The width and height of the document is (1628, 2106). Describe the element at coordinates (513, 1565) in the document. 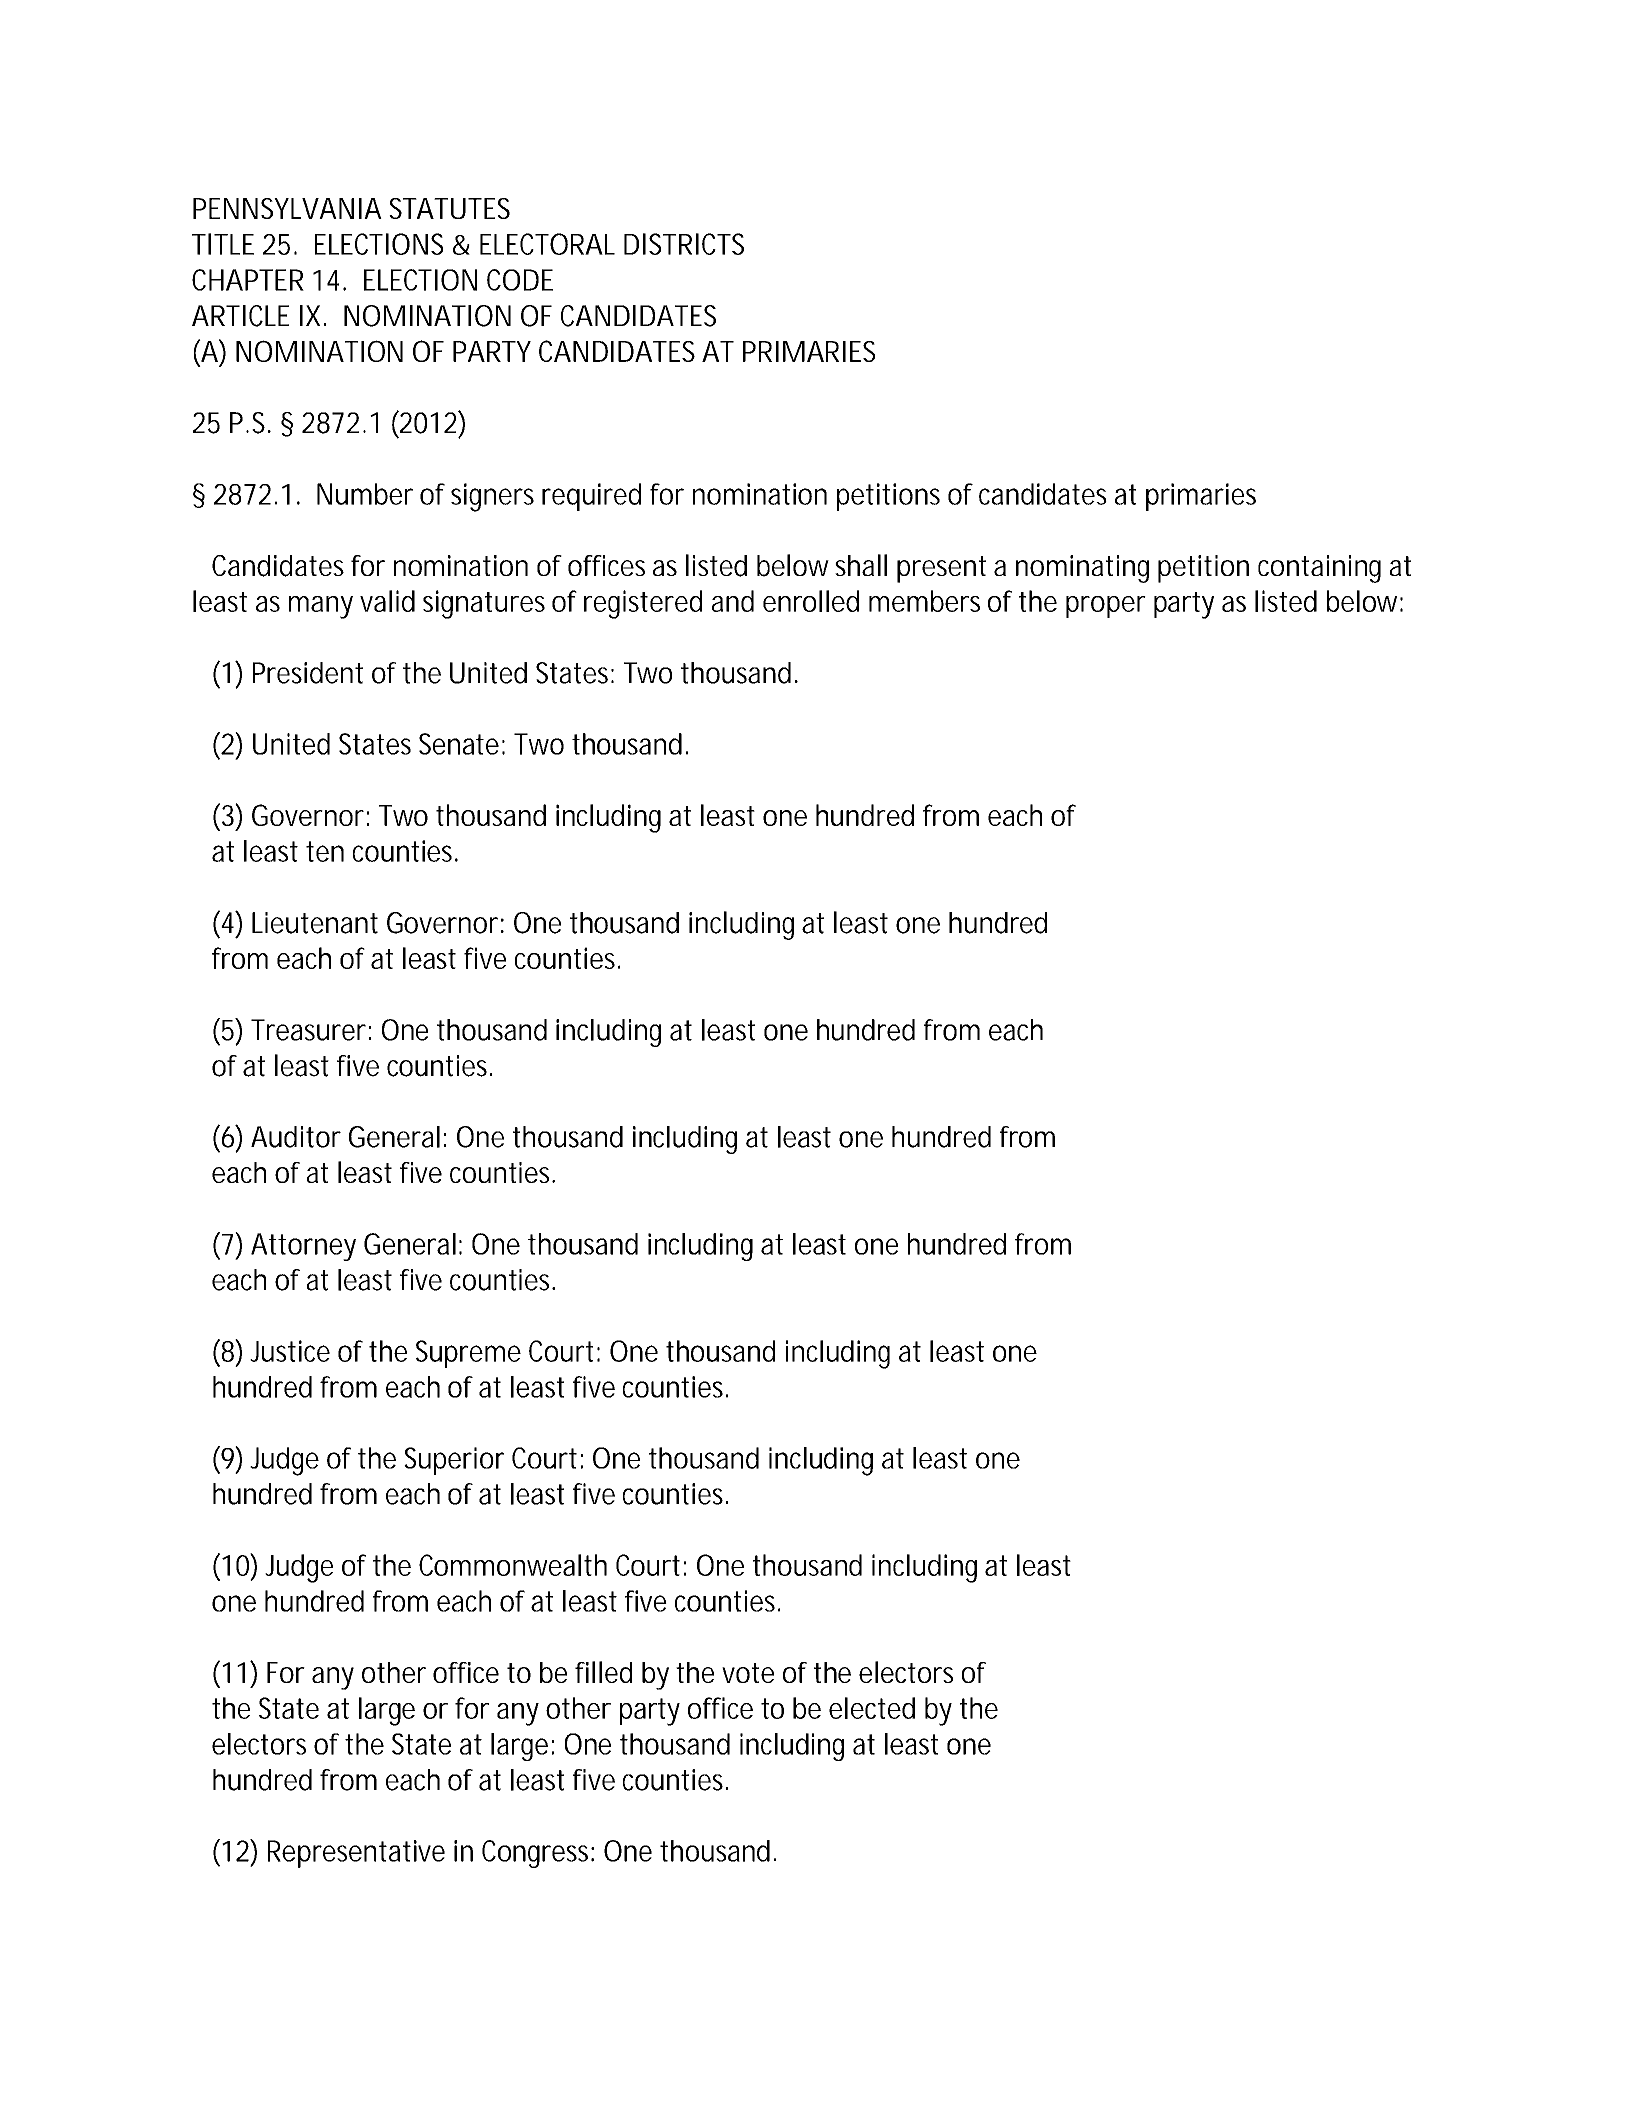

I see `Commonwealth` at that location.
